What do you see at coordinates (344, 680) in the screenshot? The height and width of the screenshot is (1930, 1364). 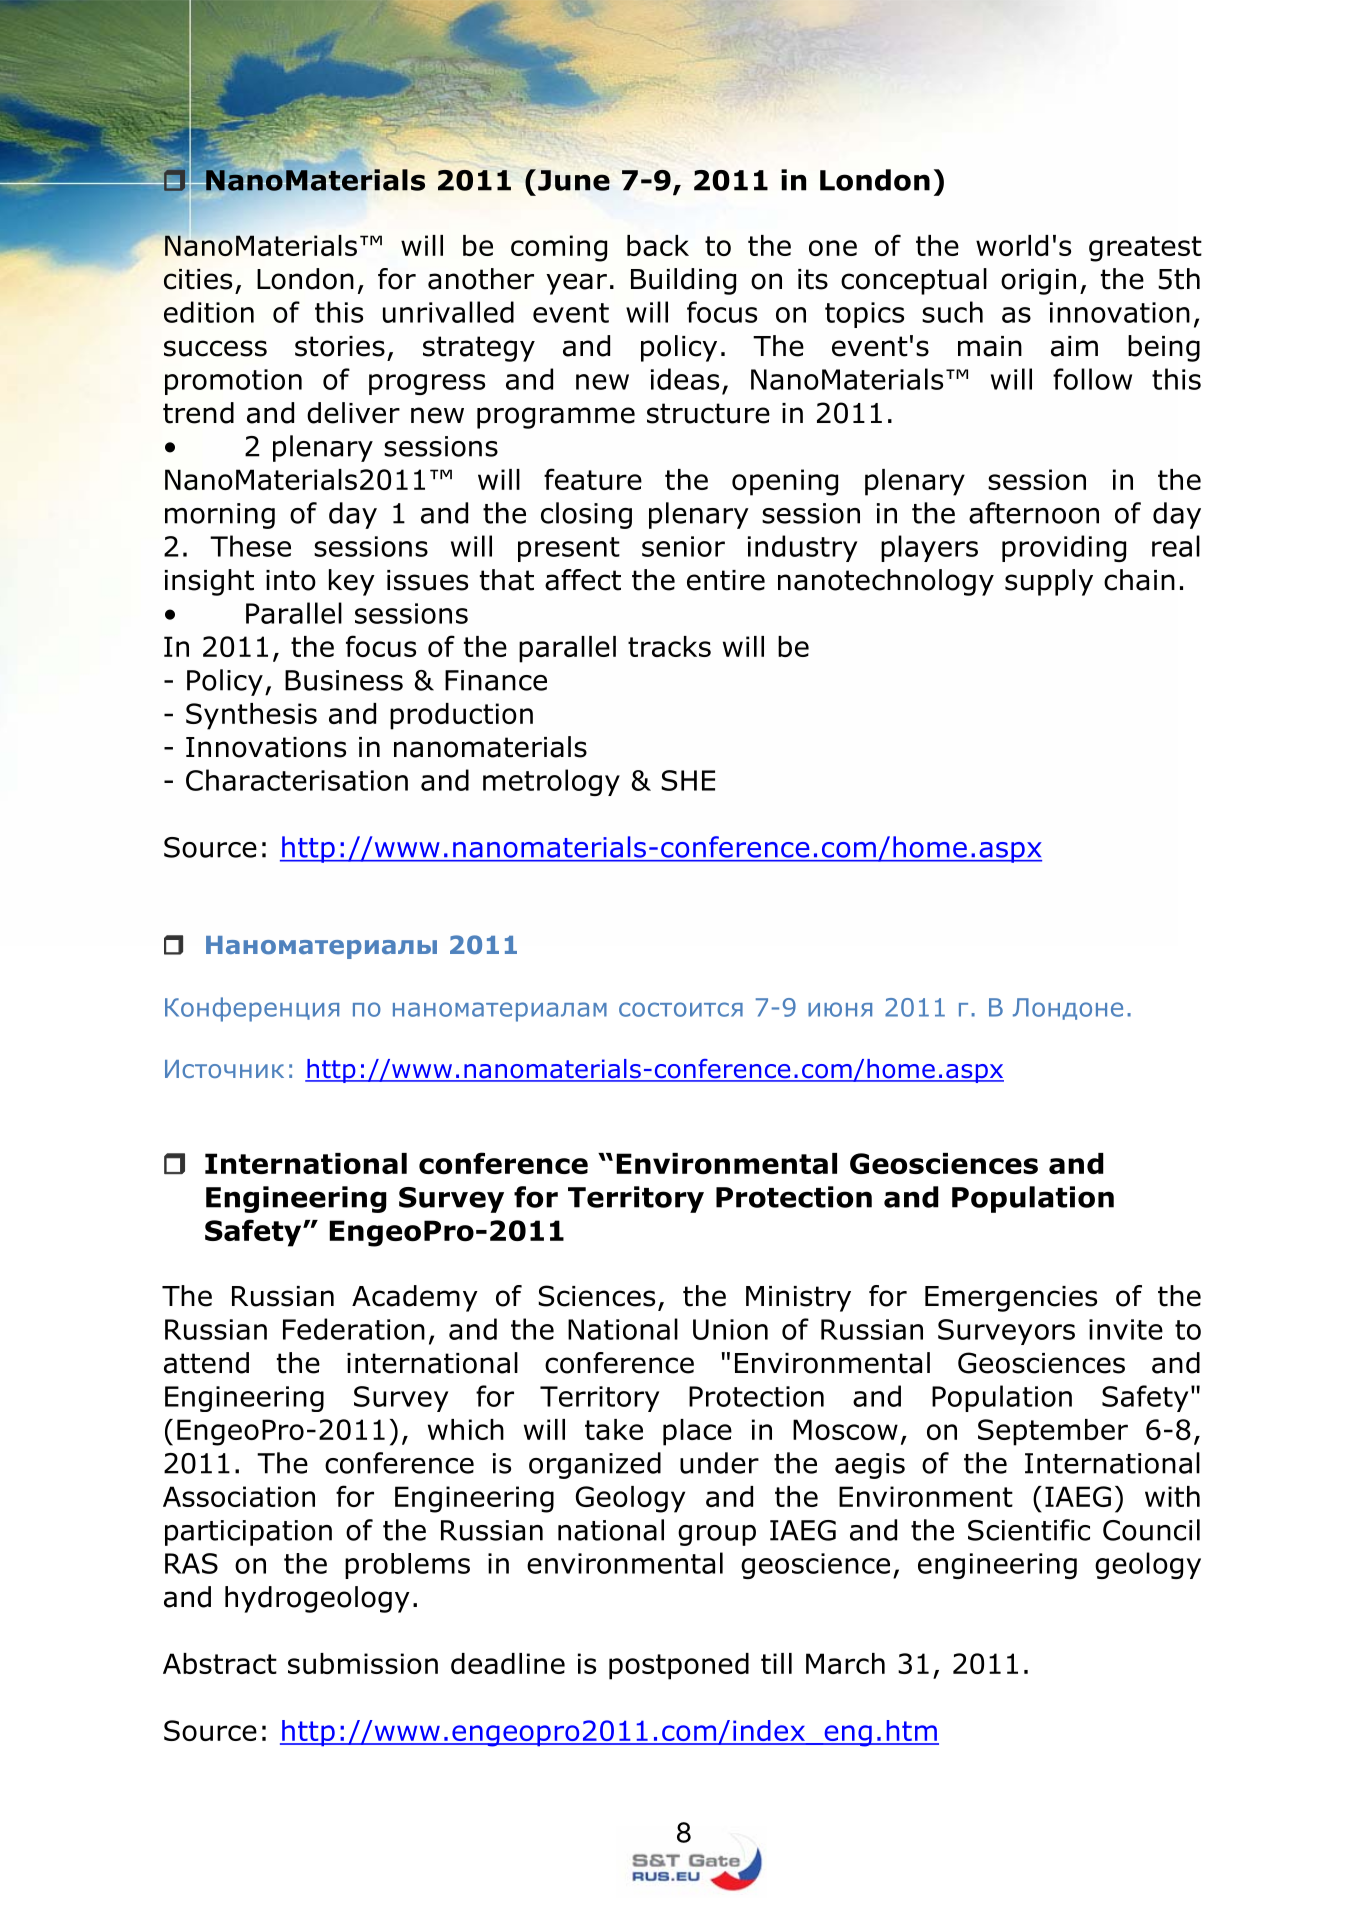 I see `Business` at bounding box center [344, 680].
